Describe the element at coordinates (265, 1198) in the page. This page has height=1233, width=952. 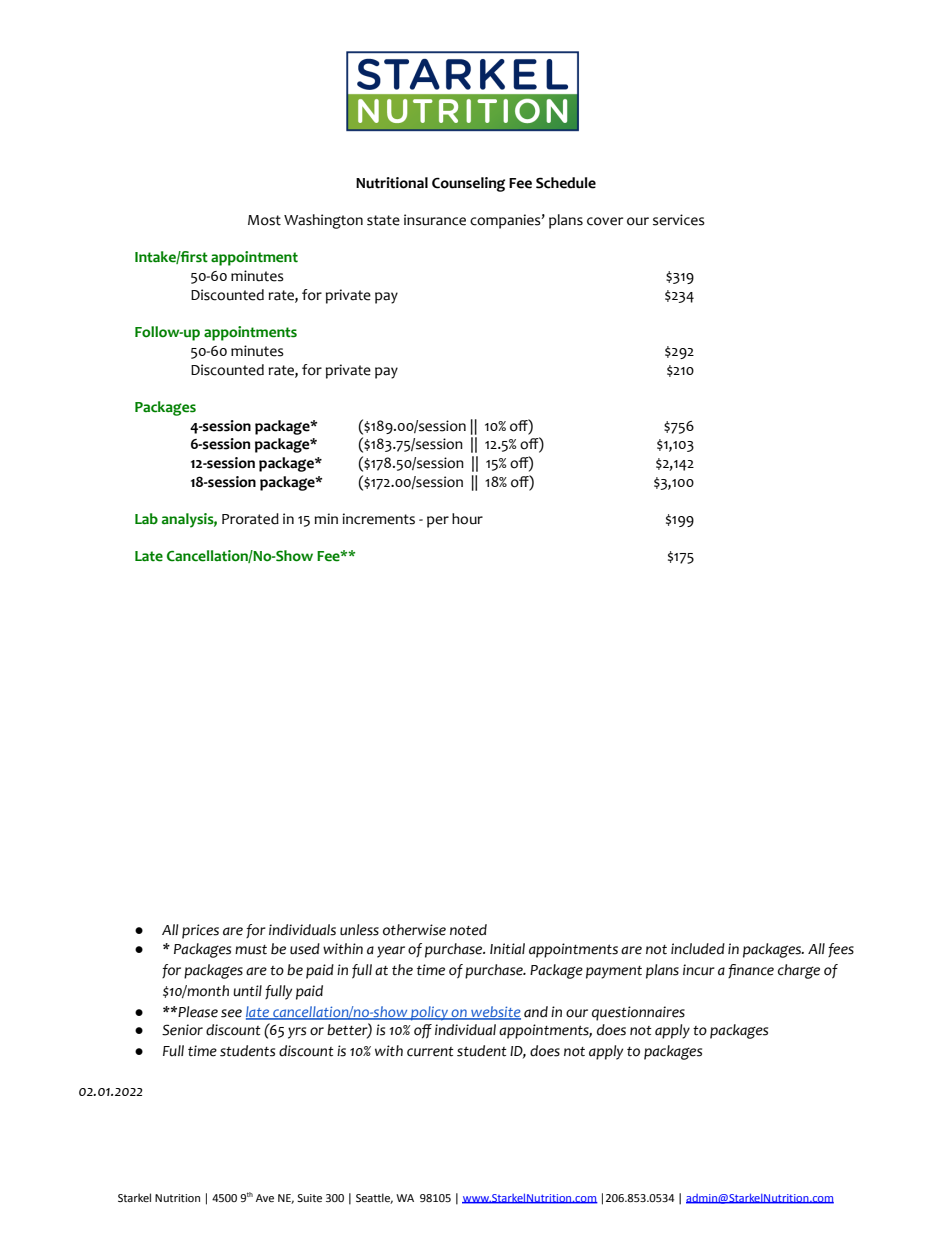
I see `Ave` at that location.
